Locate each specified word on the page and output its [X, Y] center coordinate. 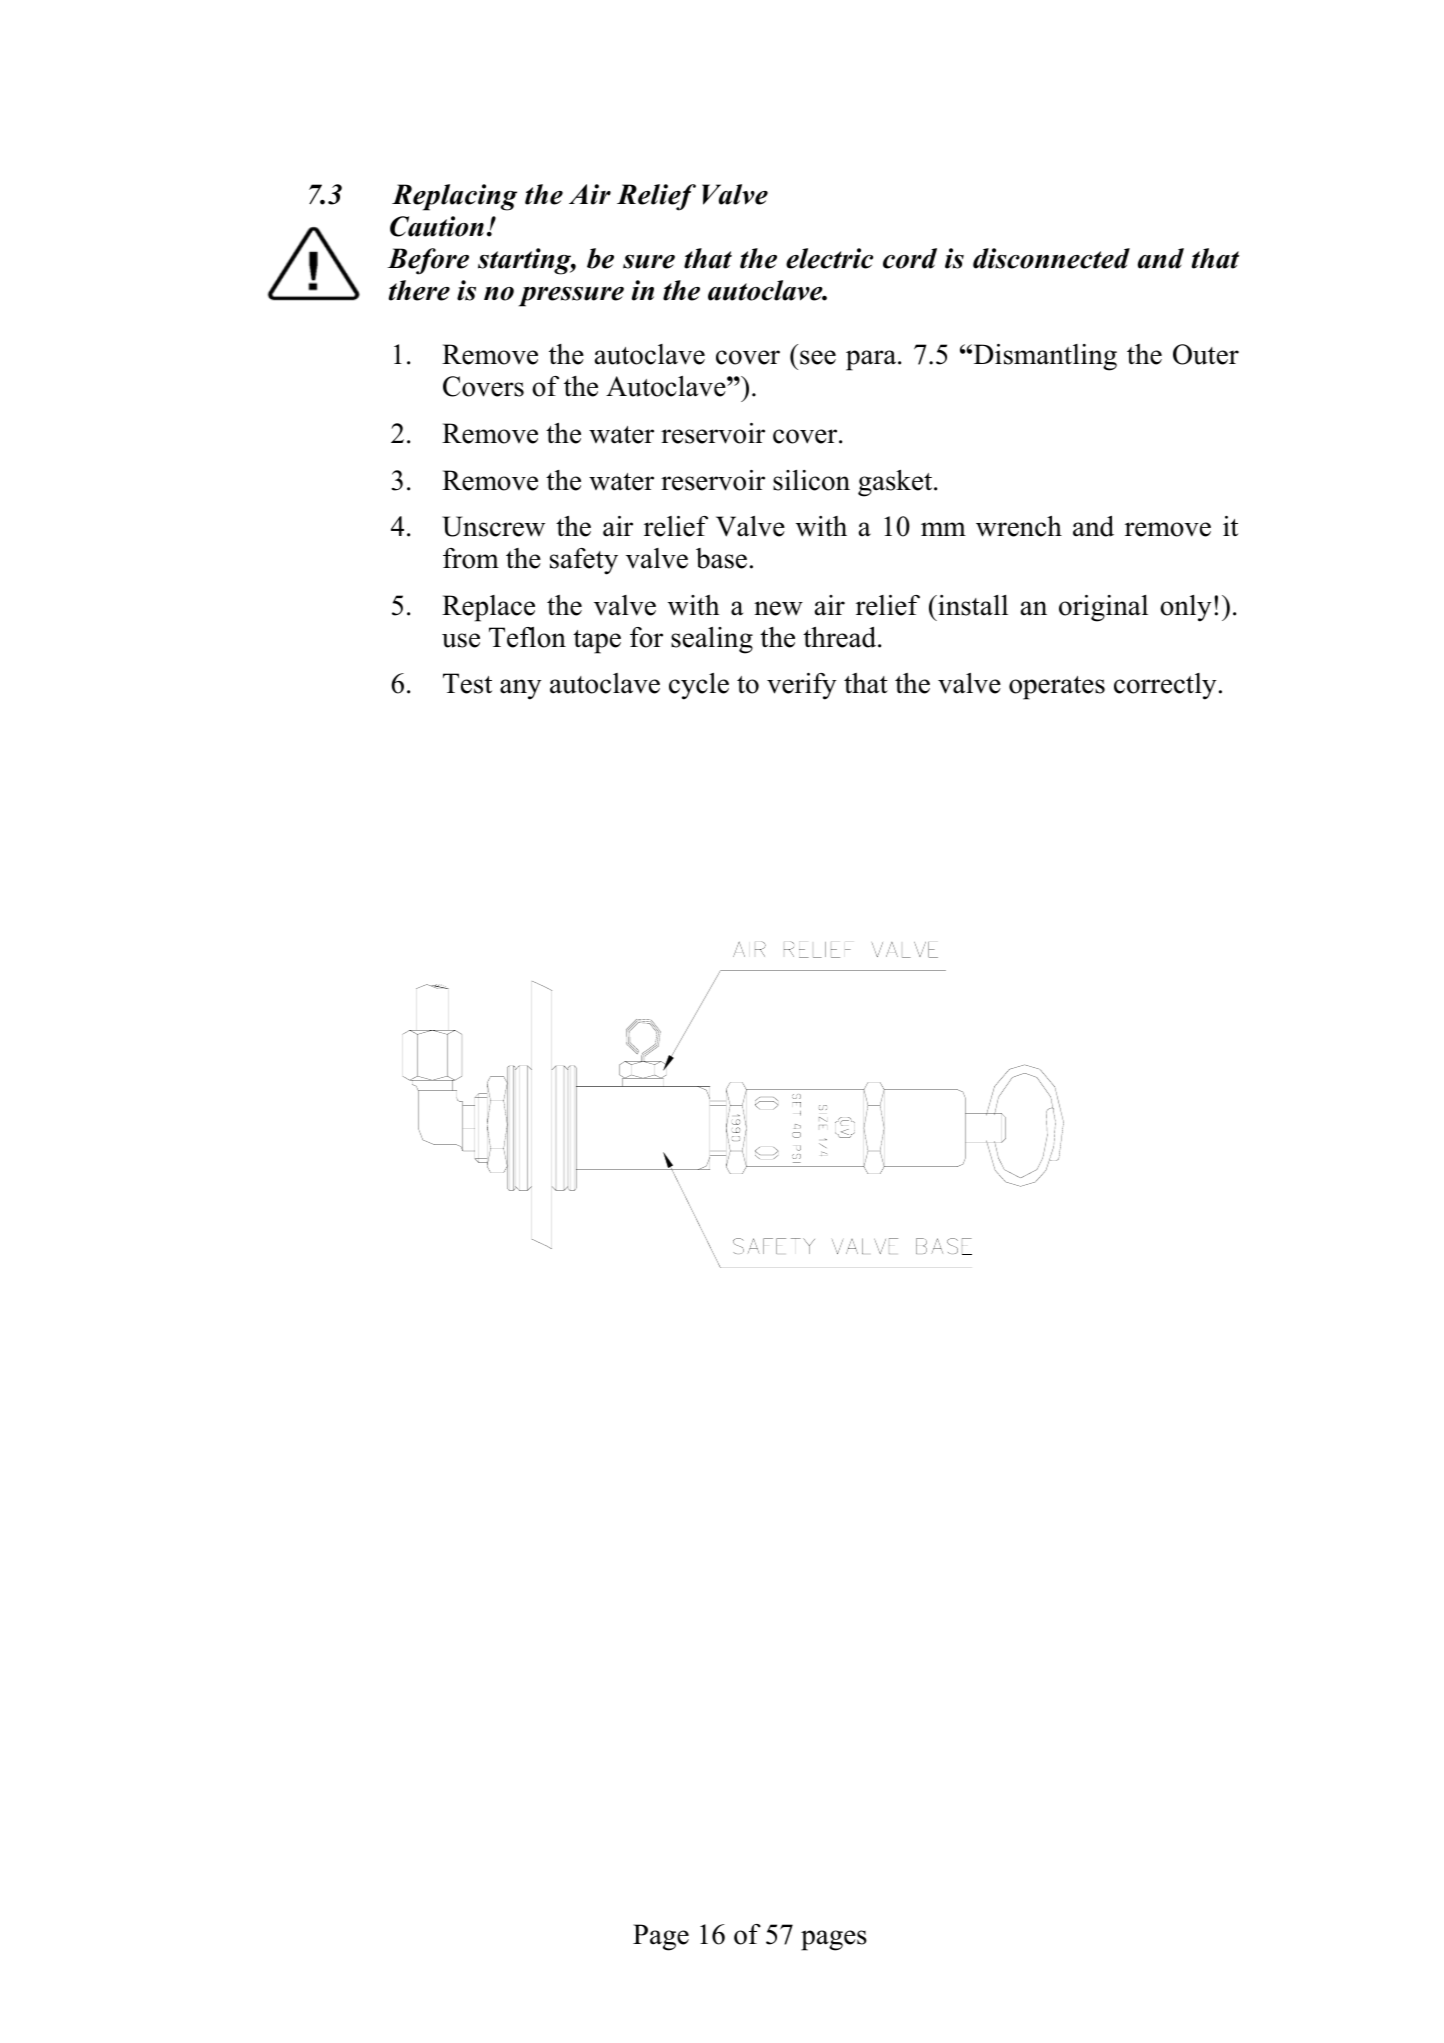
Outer [1206, 354]
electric [829, 258]
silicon [811, 480]
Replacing [454, 197]
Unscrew [493, 526]
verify [802, 686]
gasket [896, 483]
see [818, 357]
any [521, 689]
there [419, 290]
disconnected [1051, 258]
